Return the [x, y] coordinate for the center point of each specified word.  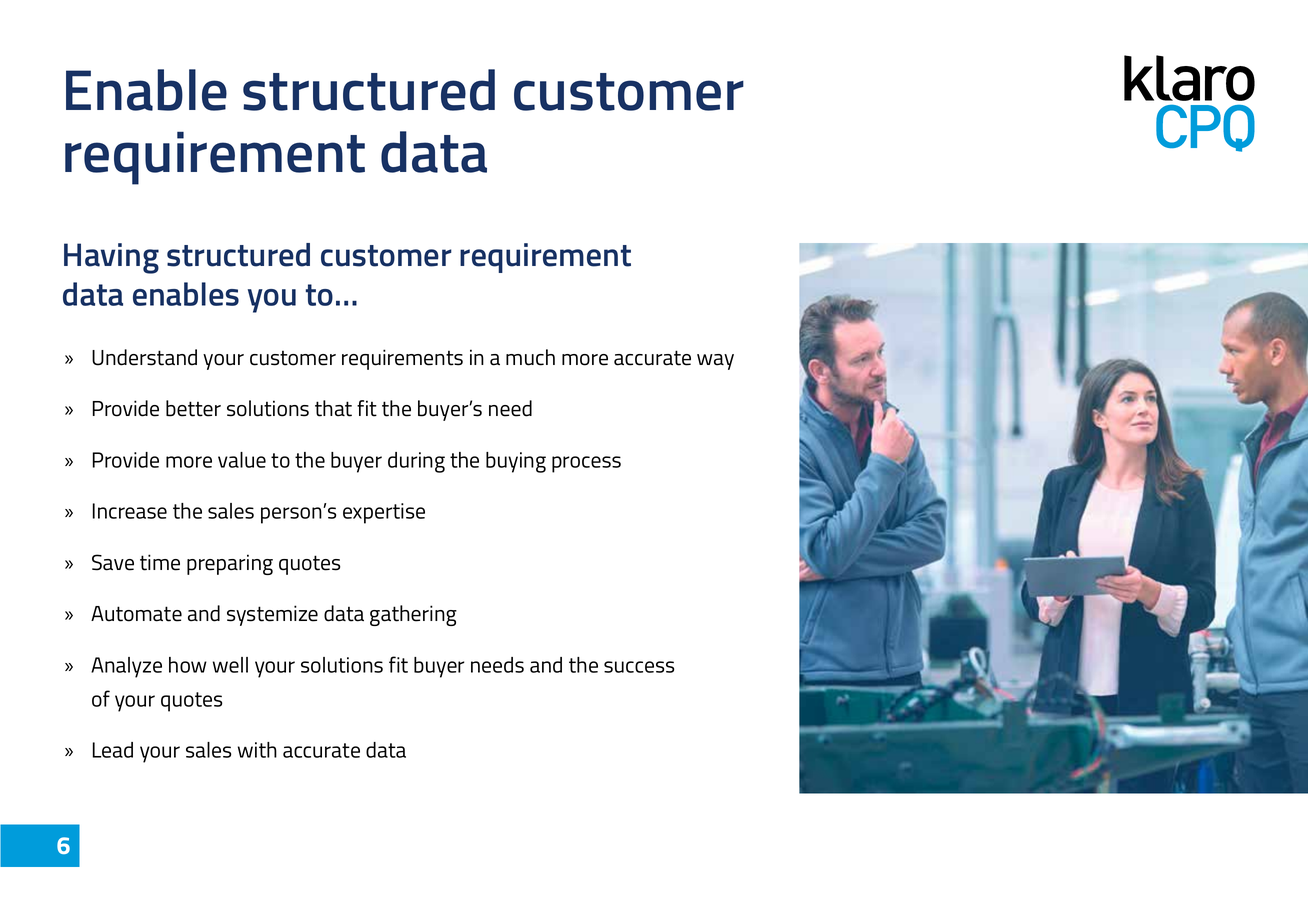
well [230, 665]
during [416, 462]
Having [111, 258]
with [257, 750]
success [639, 667]
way [715, 362]
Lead [112, 750]
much [530, 357]
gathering [413, 615]
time [160, 562]
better [193, 408]
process [586, 464]
